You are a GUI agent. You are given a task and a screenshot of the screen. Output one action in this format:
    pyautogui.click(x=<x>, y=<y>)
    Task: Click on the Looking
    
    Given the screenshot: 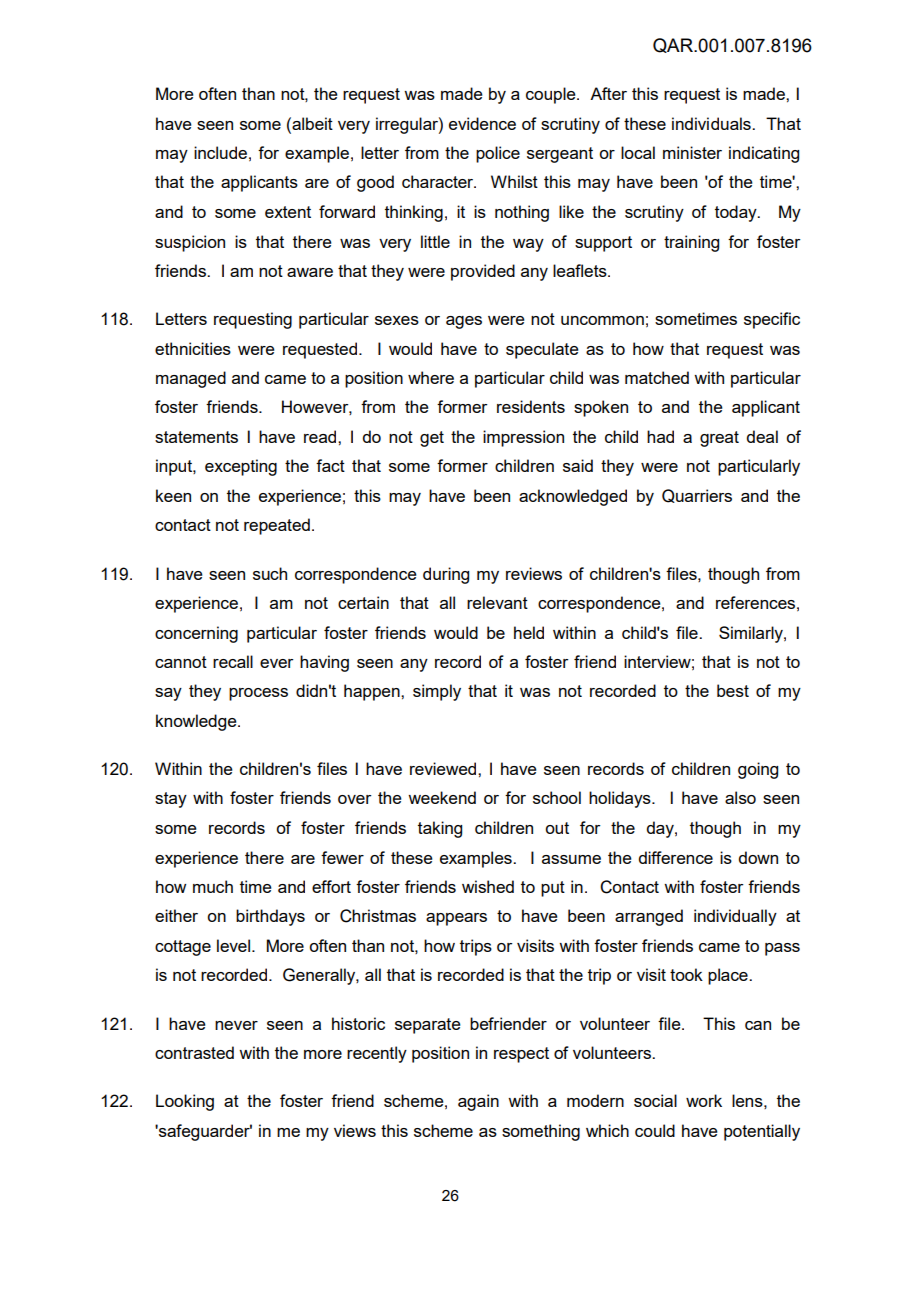 What is the action you would take?
    pyautogui.click(x=185, y=1102)
